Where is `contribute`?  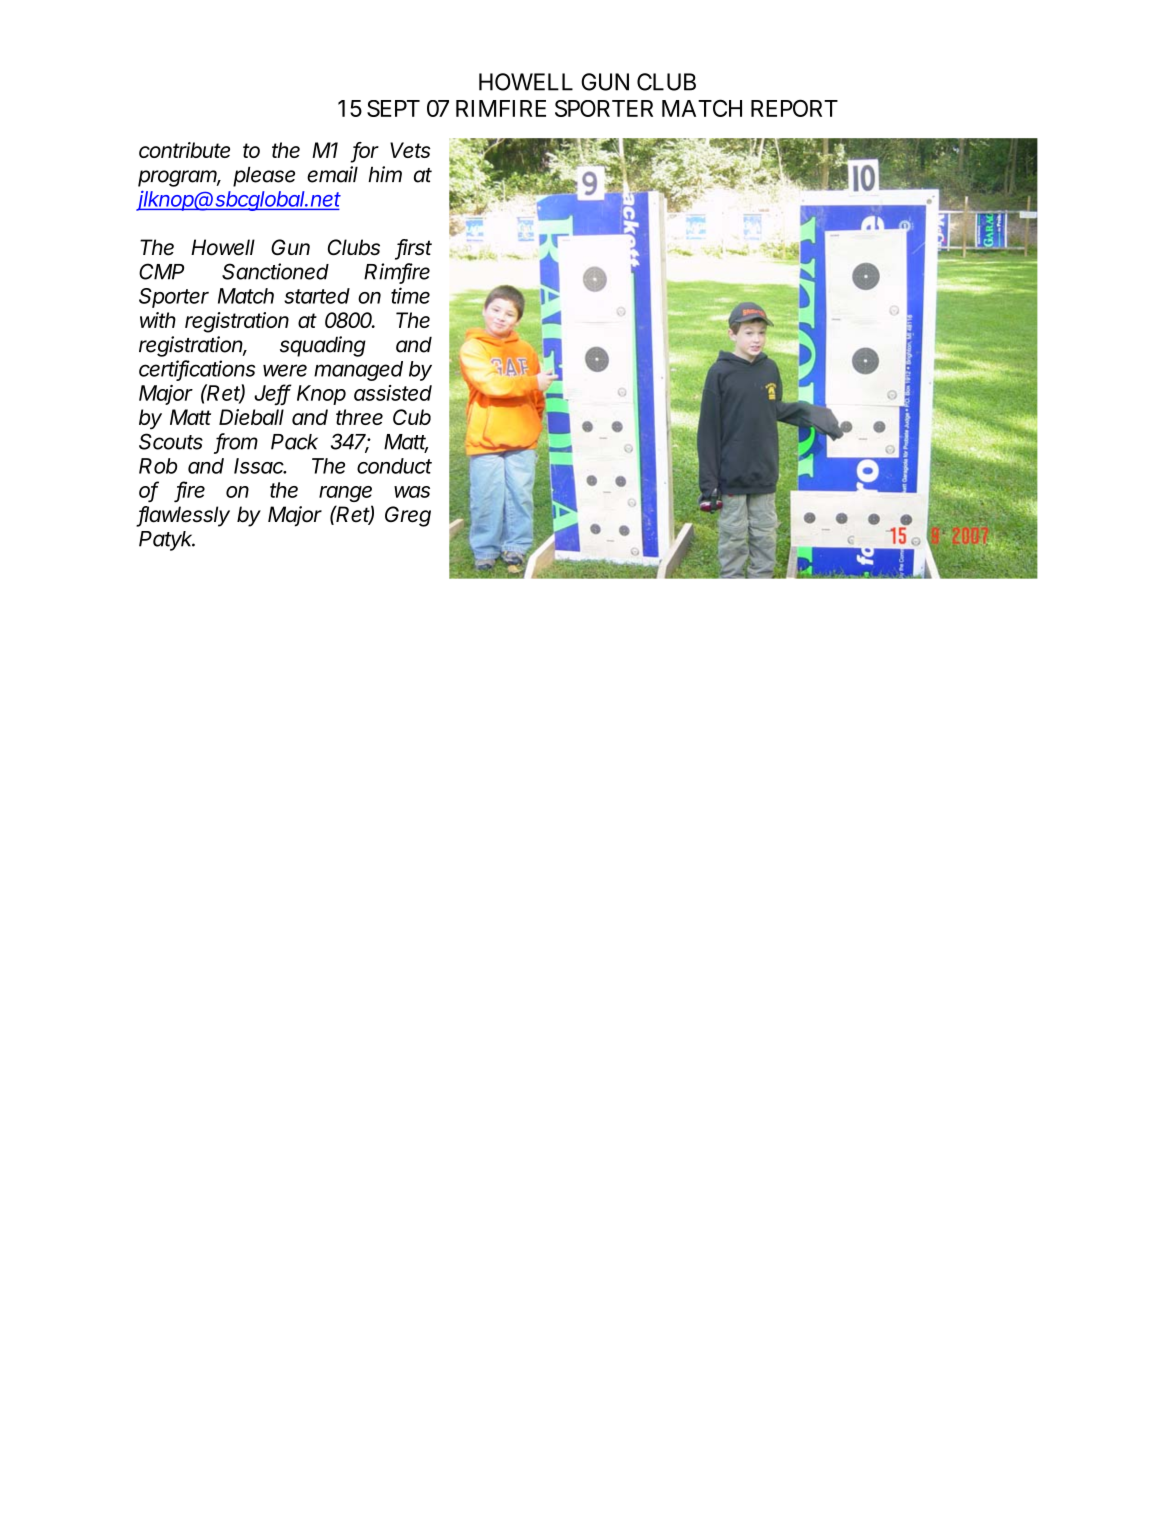
contribute is located at coordinates (184, 150).
